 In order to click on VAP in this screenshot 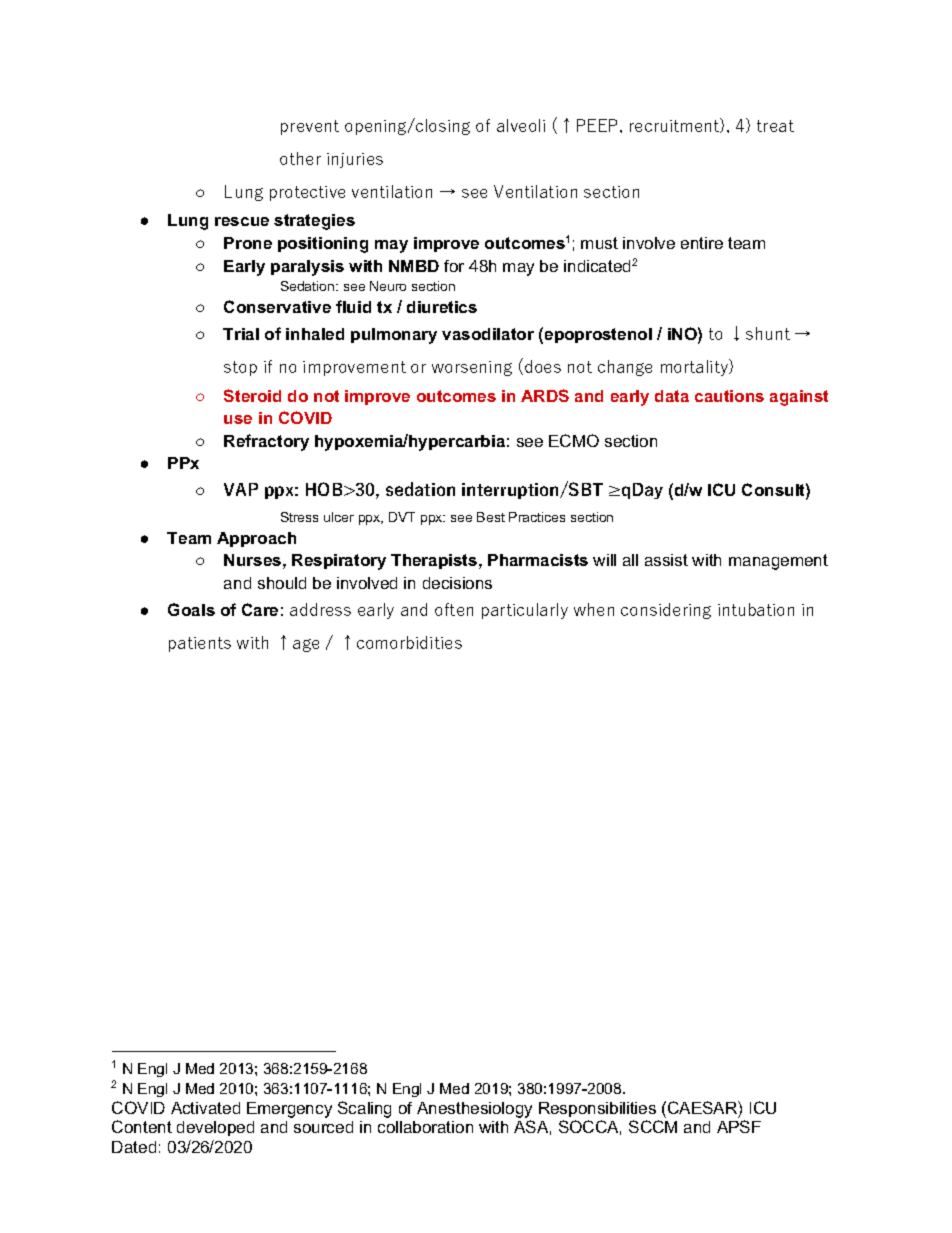, I will do `click(241, 489)`.
